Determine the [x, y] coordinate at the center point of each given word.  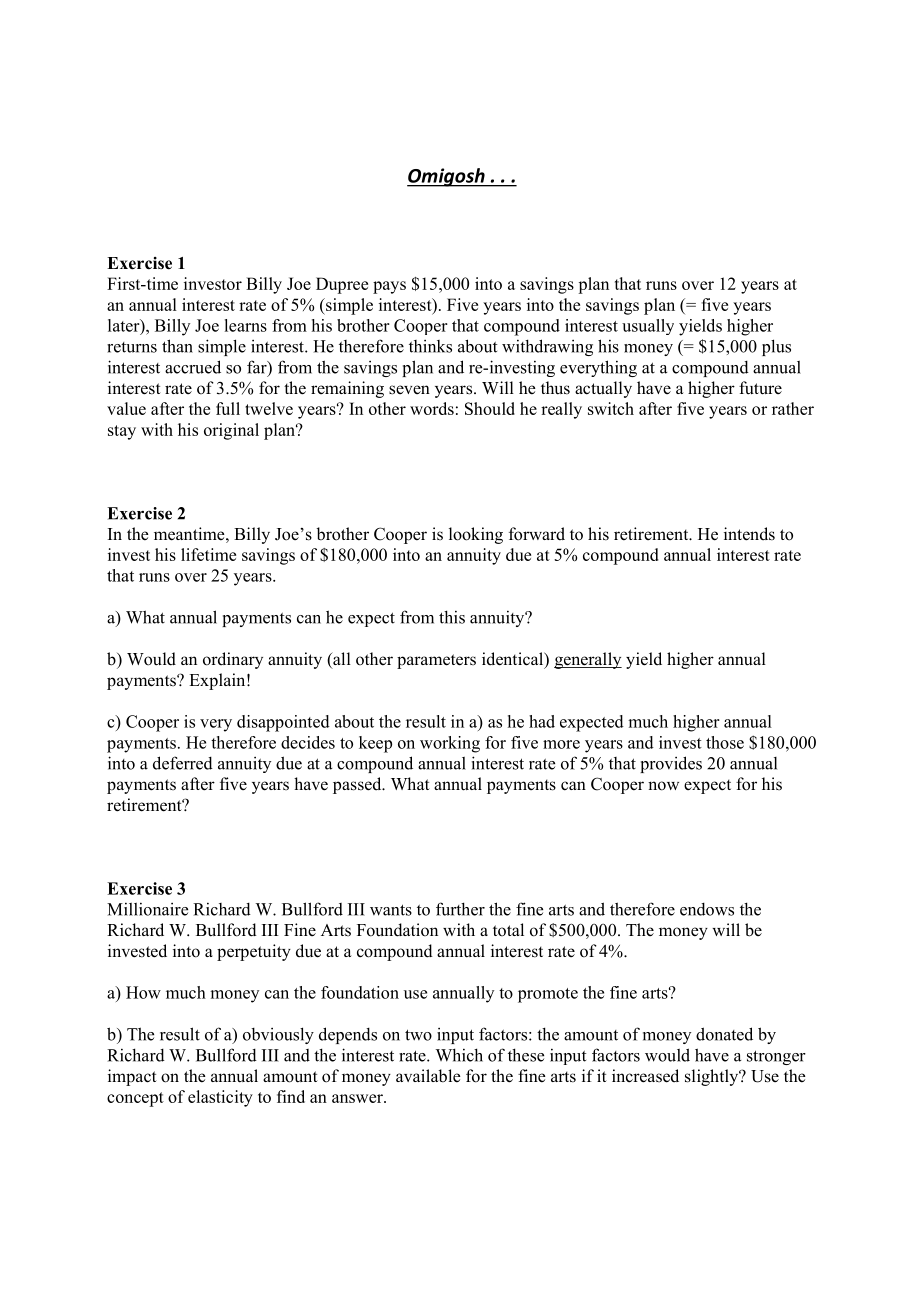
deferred [183, 763]
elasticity [220, 1098]
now [663, 786]
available [428, 1076]
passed [358, 785]
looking [476, 535]
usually [648, 327]
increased [645, 1076]
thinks [430, 346]
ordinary [233, 660]
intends [749, 534]
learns [246, 325]
